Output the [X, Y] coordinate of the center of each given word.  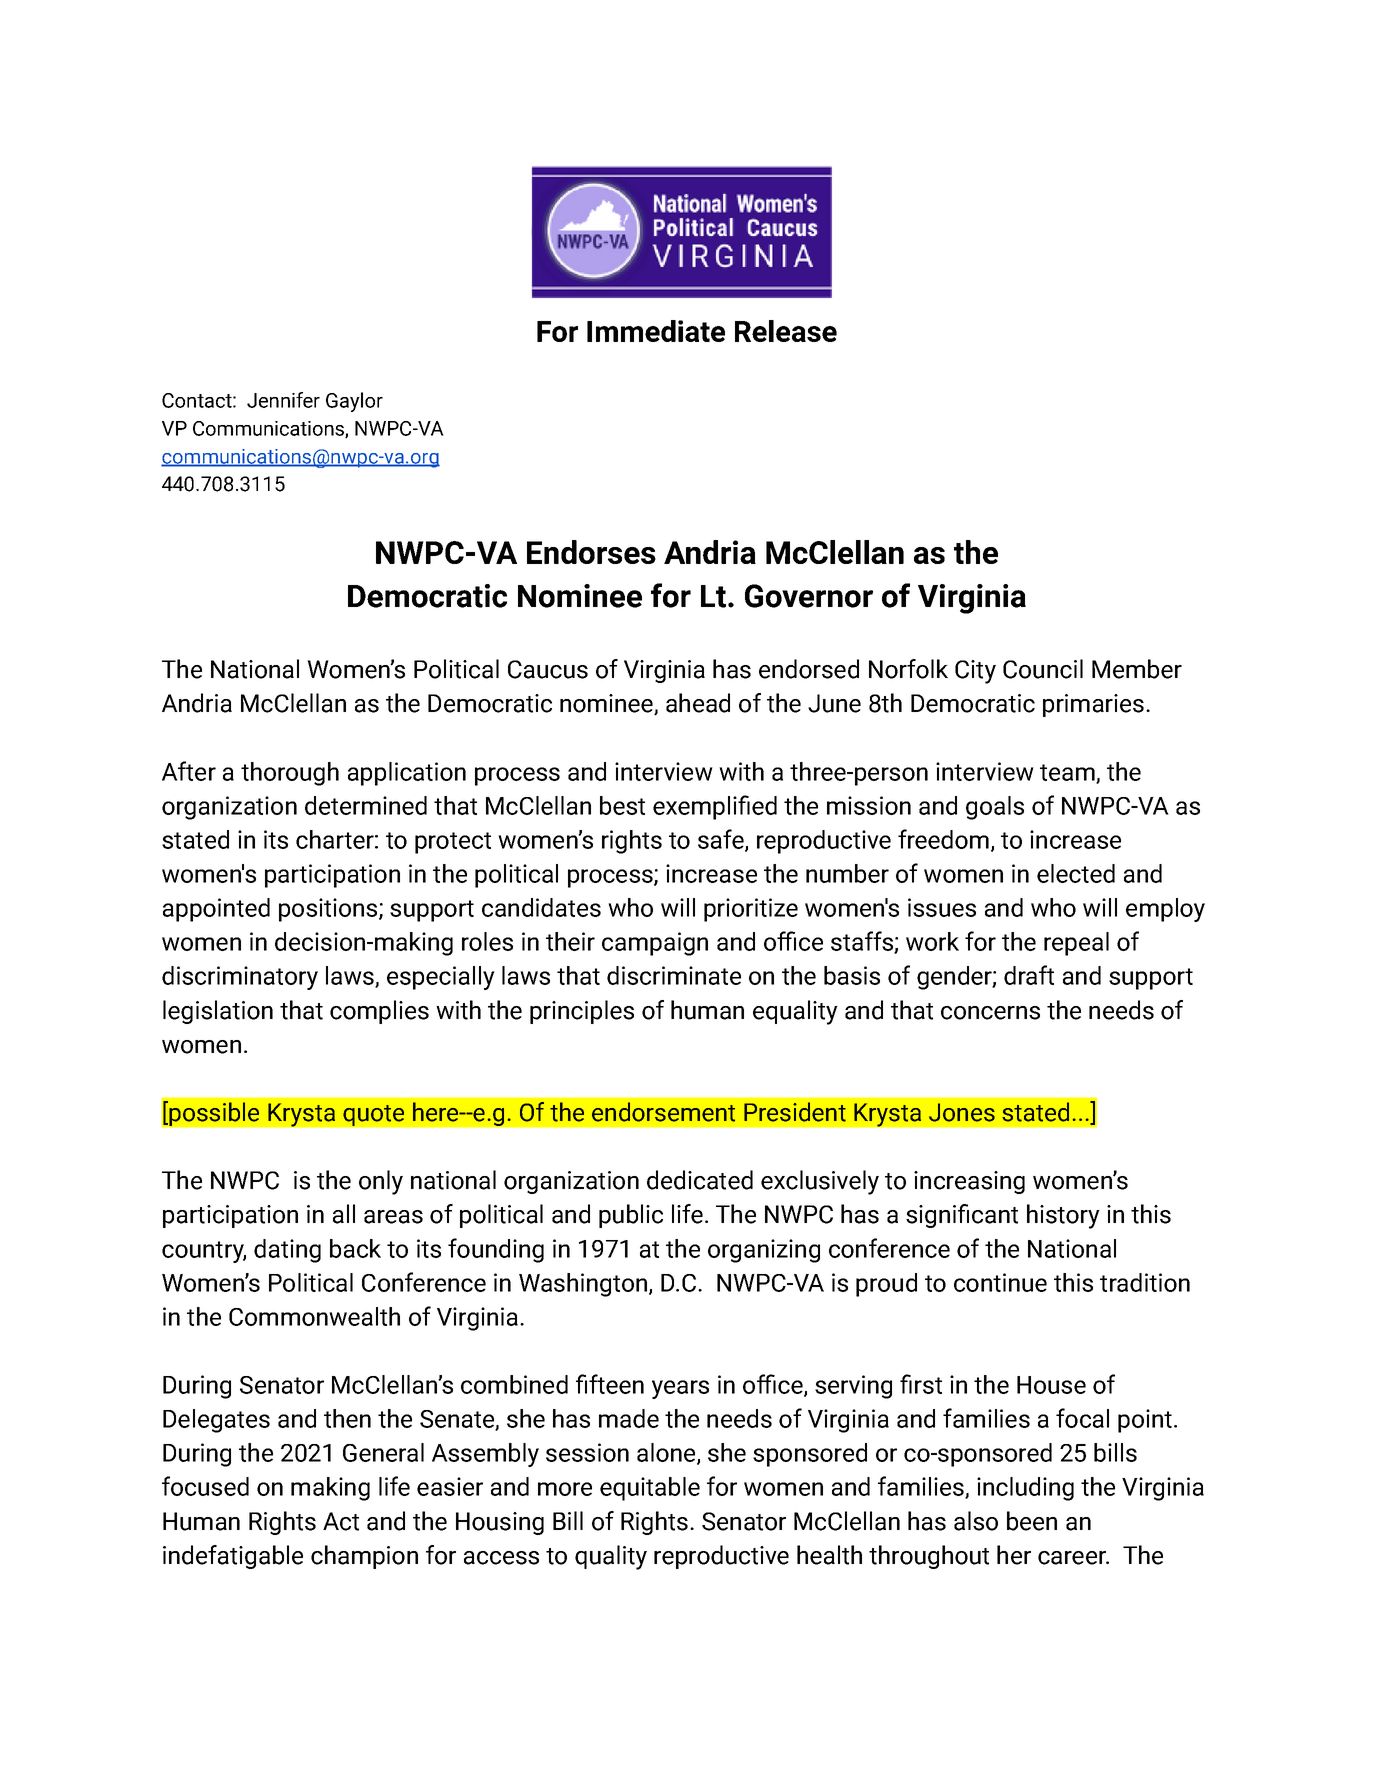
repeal [1076, 944]
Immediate [656, 331]
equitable [650, 1489]
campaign [655, 944]
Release [786, 331]
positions [329, 910]
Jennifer [283, 400]
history [1063, 1216]
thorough [290, 774]
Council [1043, 669]
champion [364, 1557]
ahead [698, 703]
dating [287, 1251]
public [631, 1216]
